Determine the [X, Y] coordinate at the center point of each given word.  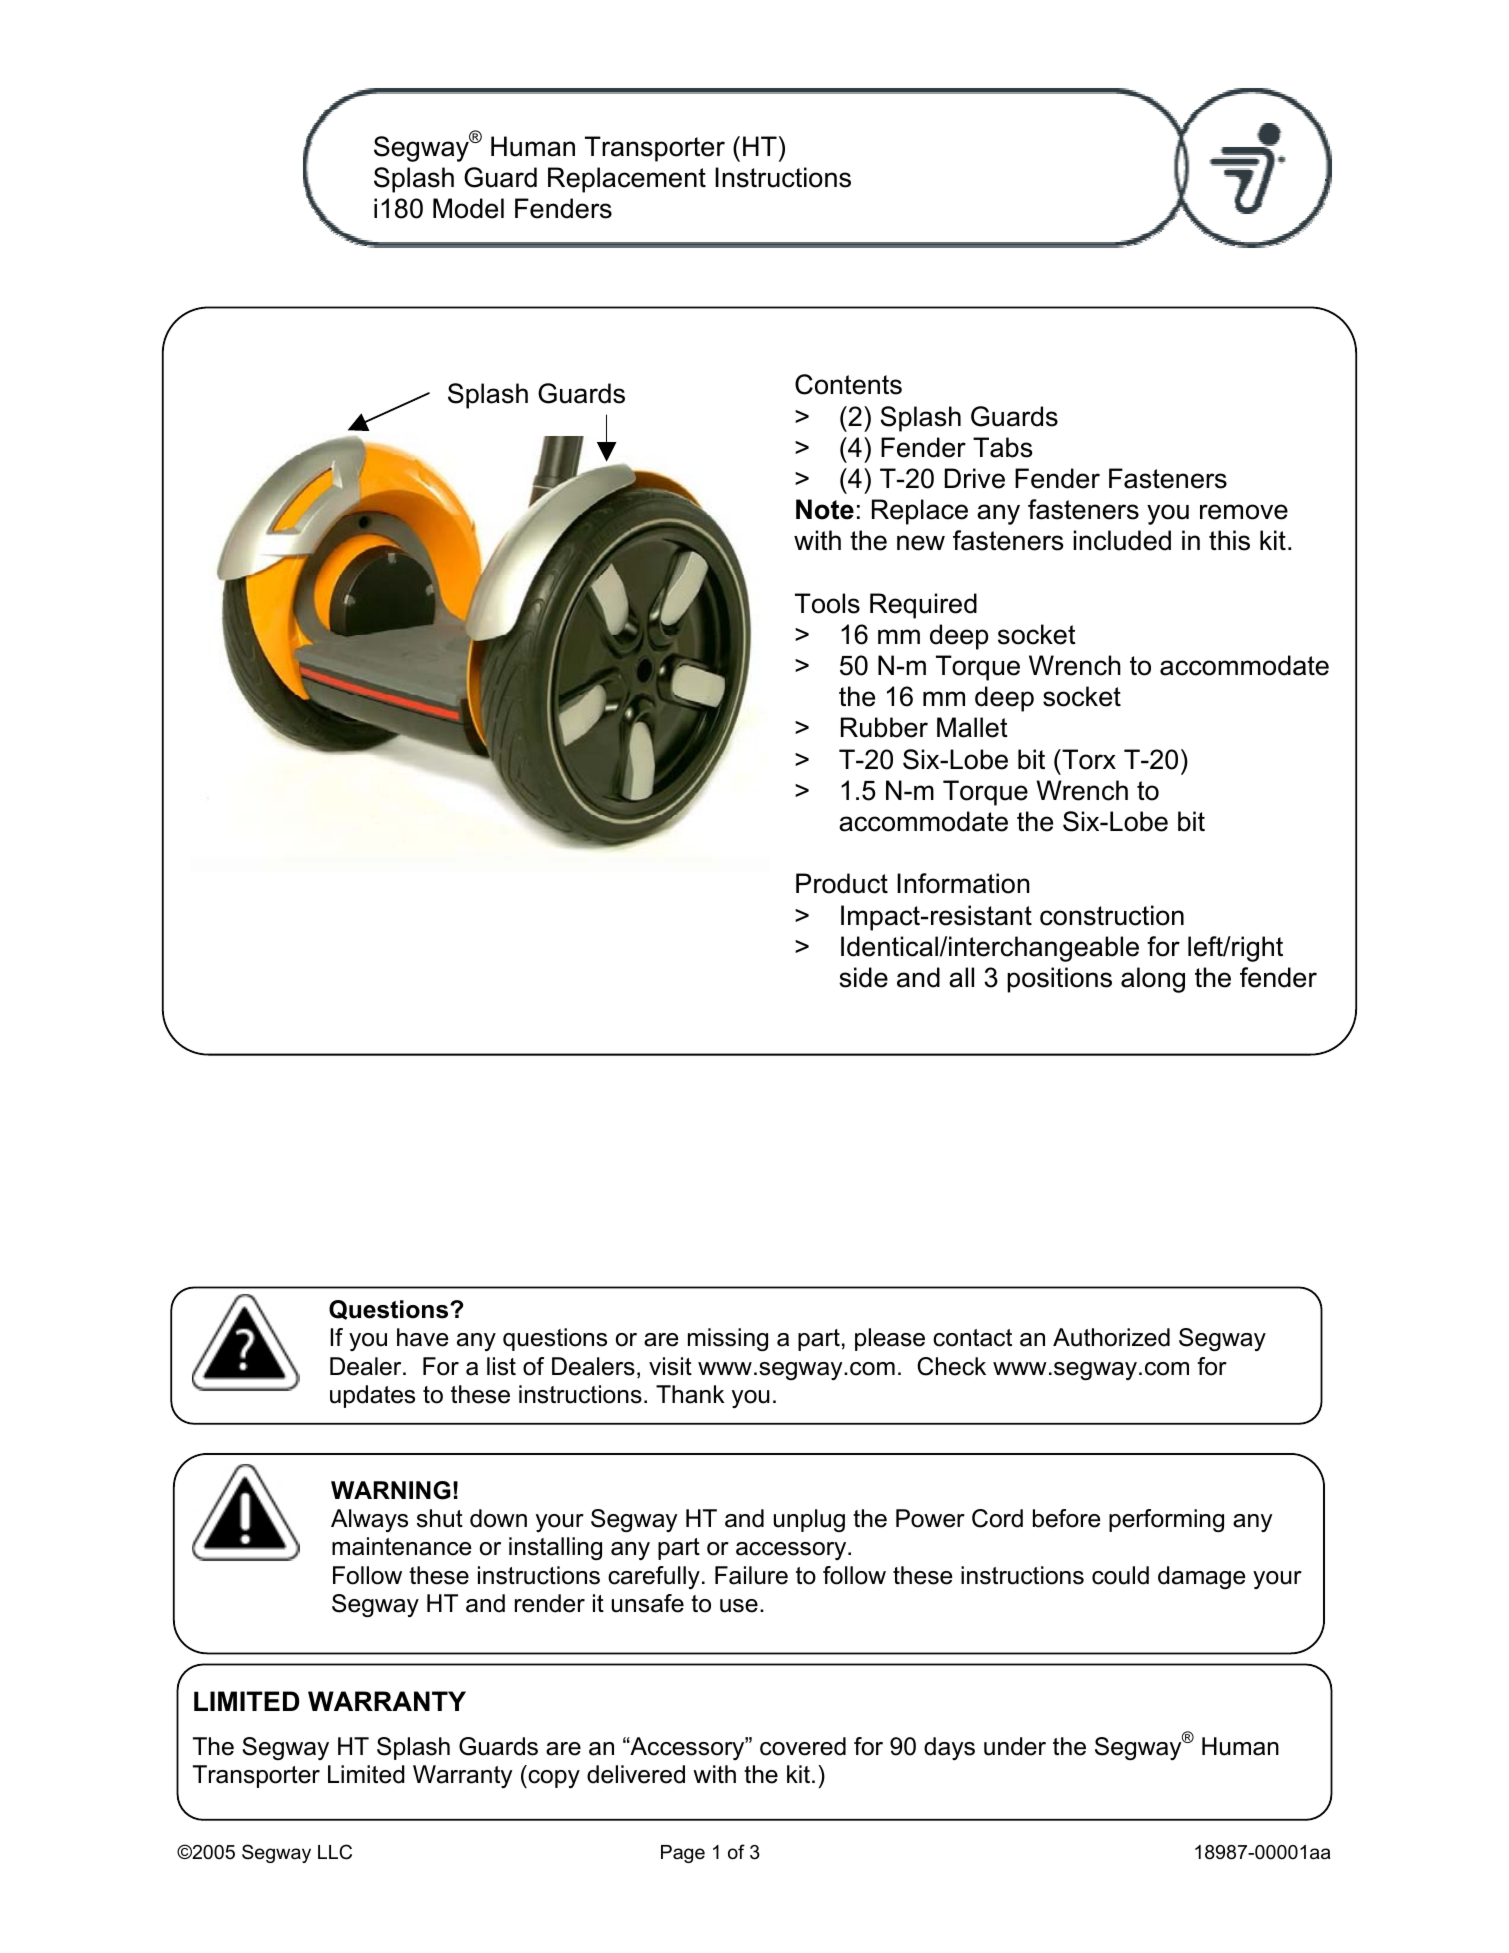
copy [553, 1779]
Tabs [1002, 447]
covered [803, 1746]
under [1015, 1746]
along [1153, 980]
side [863, 977]
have [422, 1337]
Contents [848, 384]
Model [468, 208]
